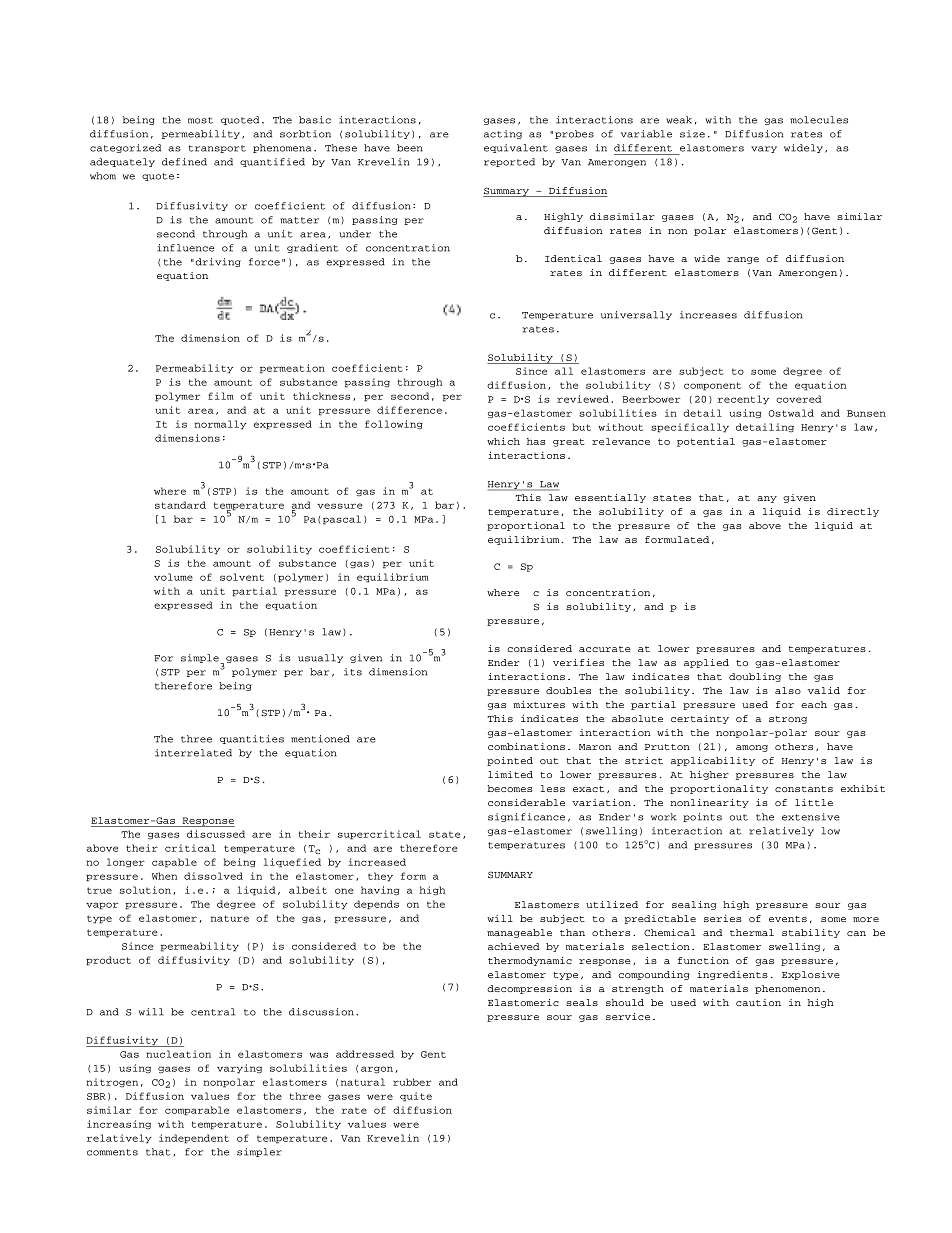 The width and height of the image is (952, 1233). I want to click on standard, so click(180, 505).
